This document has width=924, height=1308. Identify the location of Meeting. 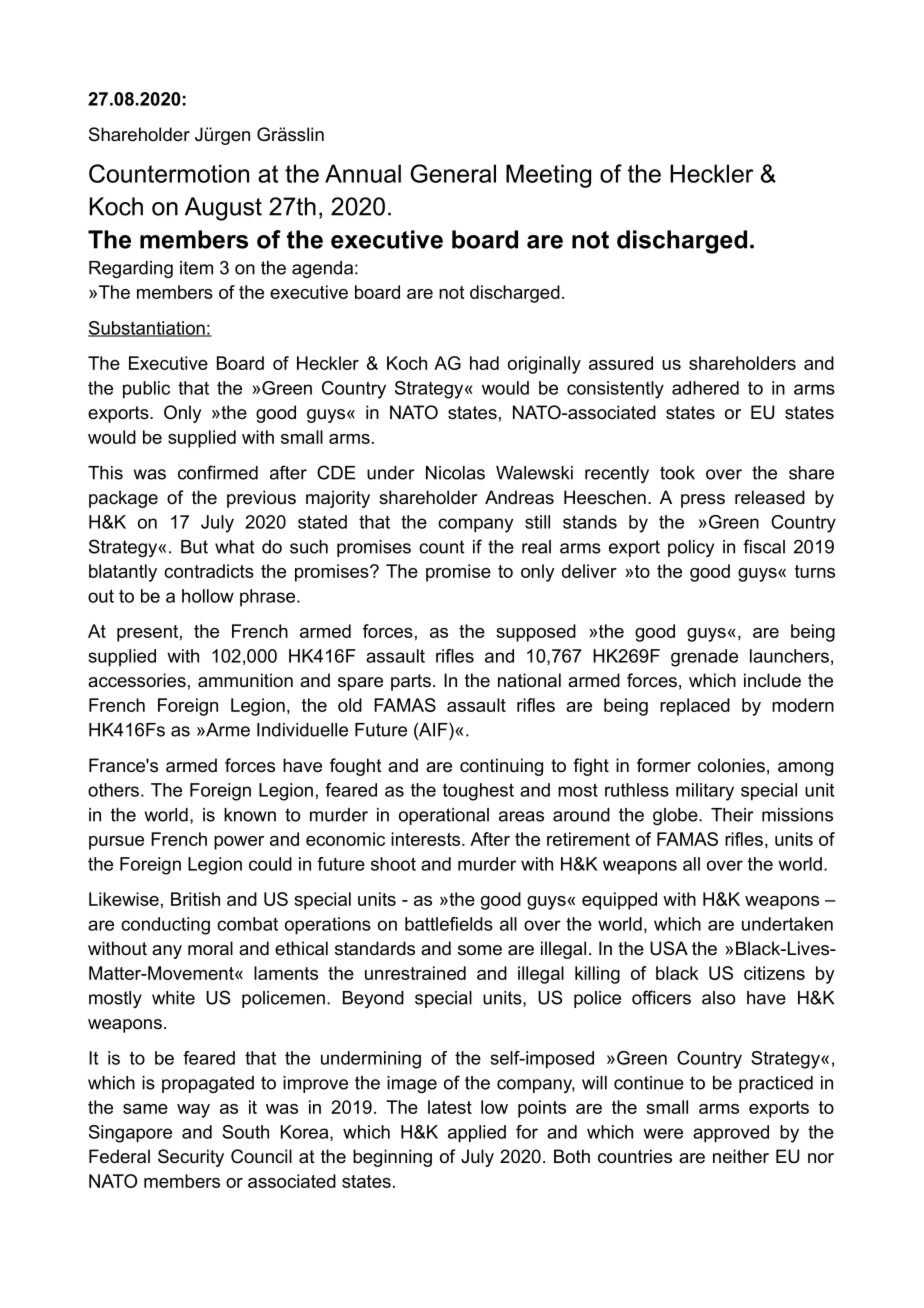
(548, 176).
